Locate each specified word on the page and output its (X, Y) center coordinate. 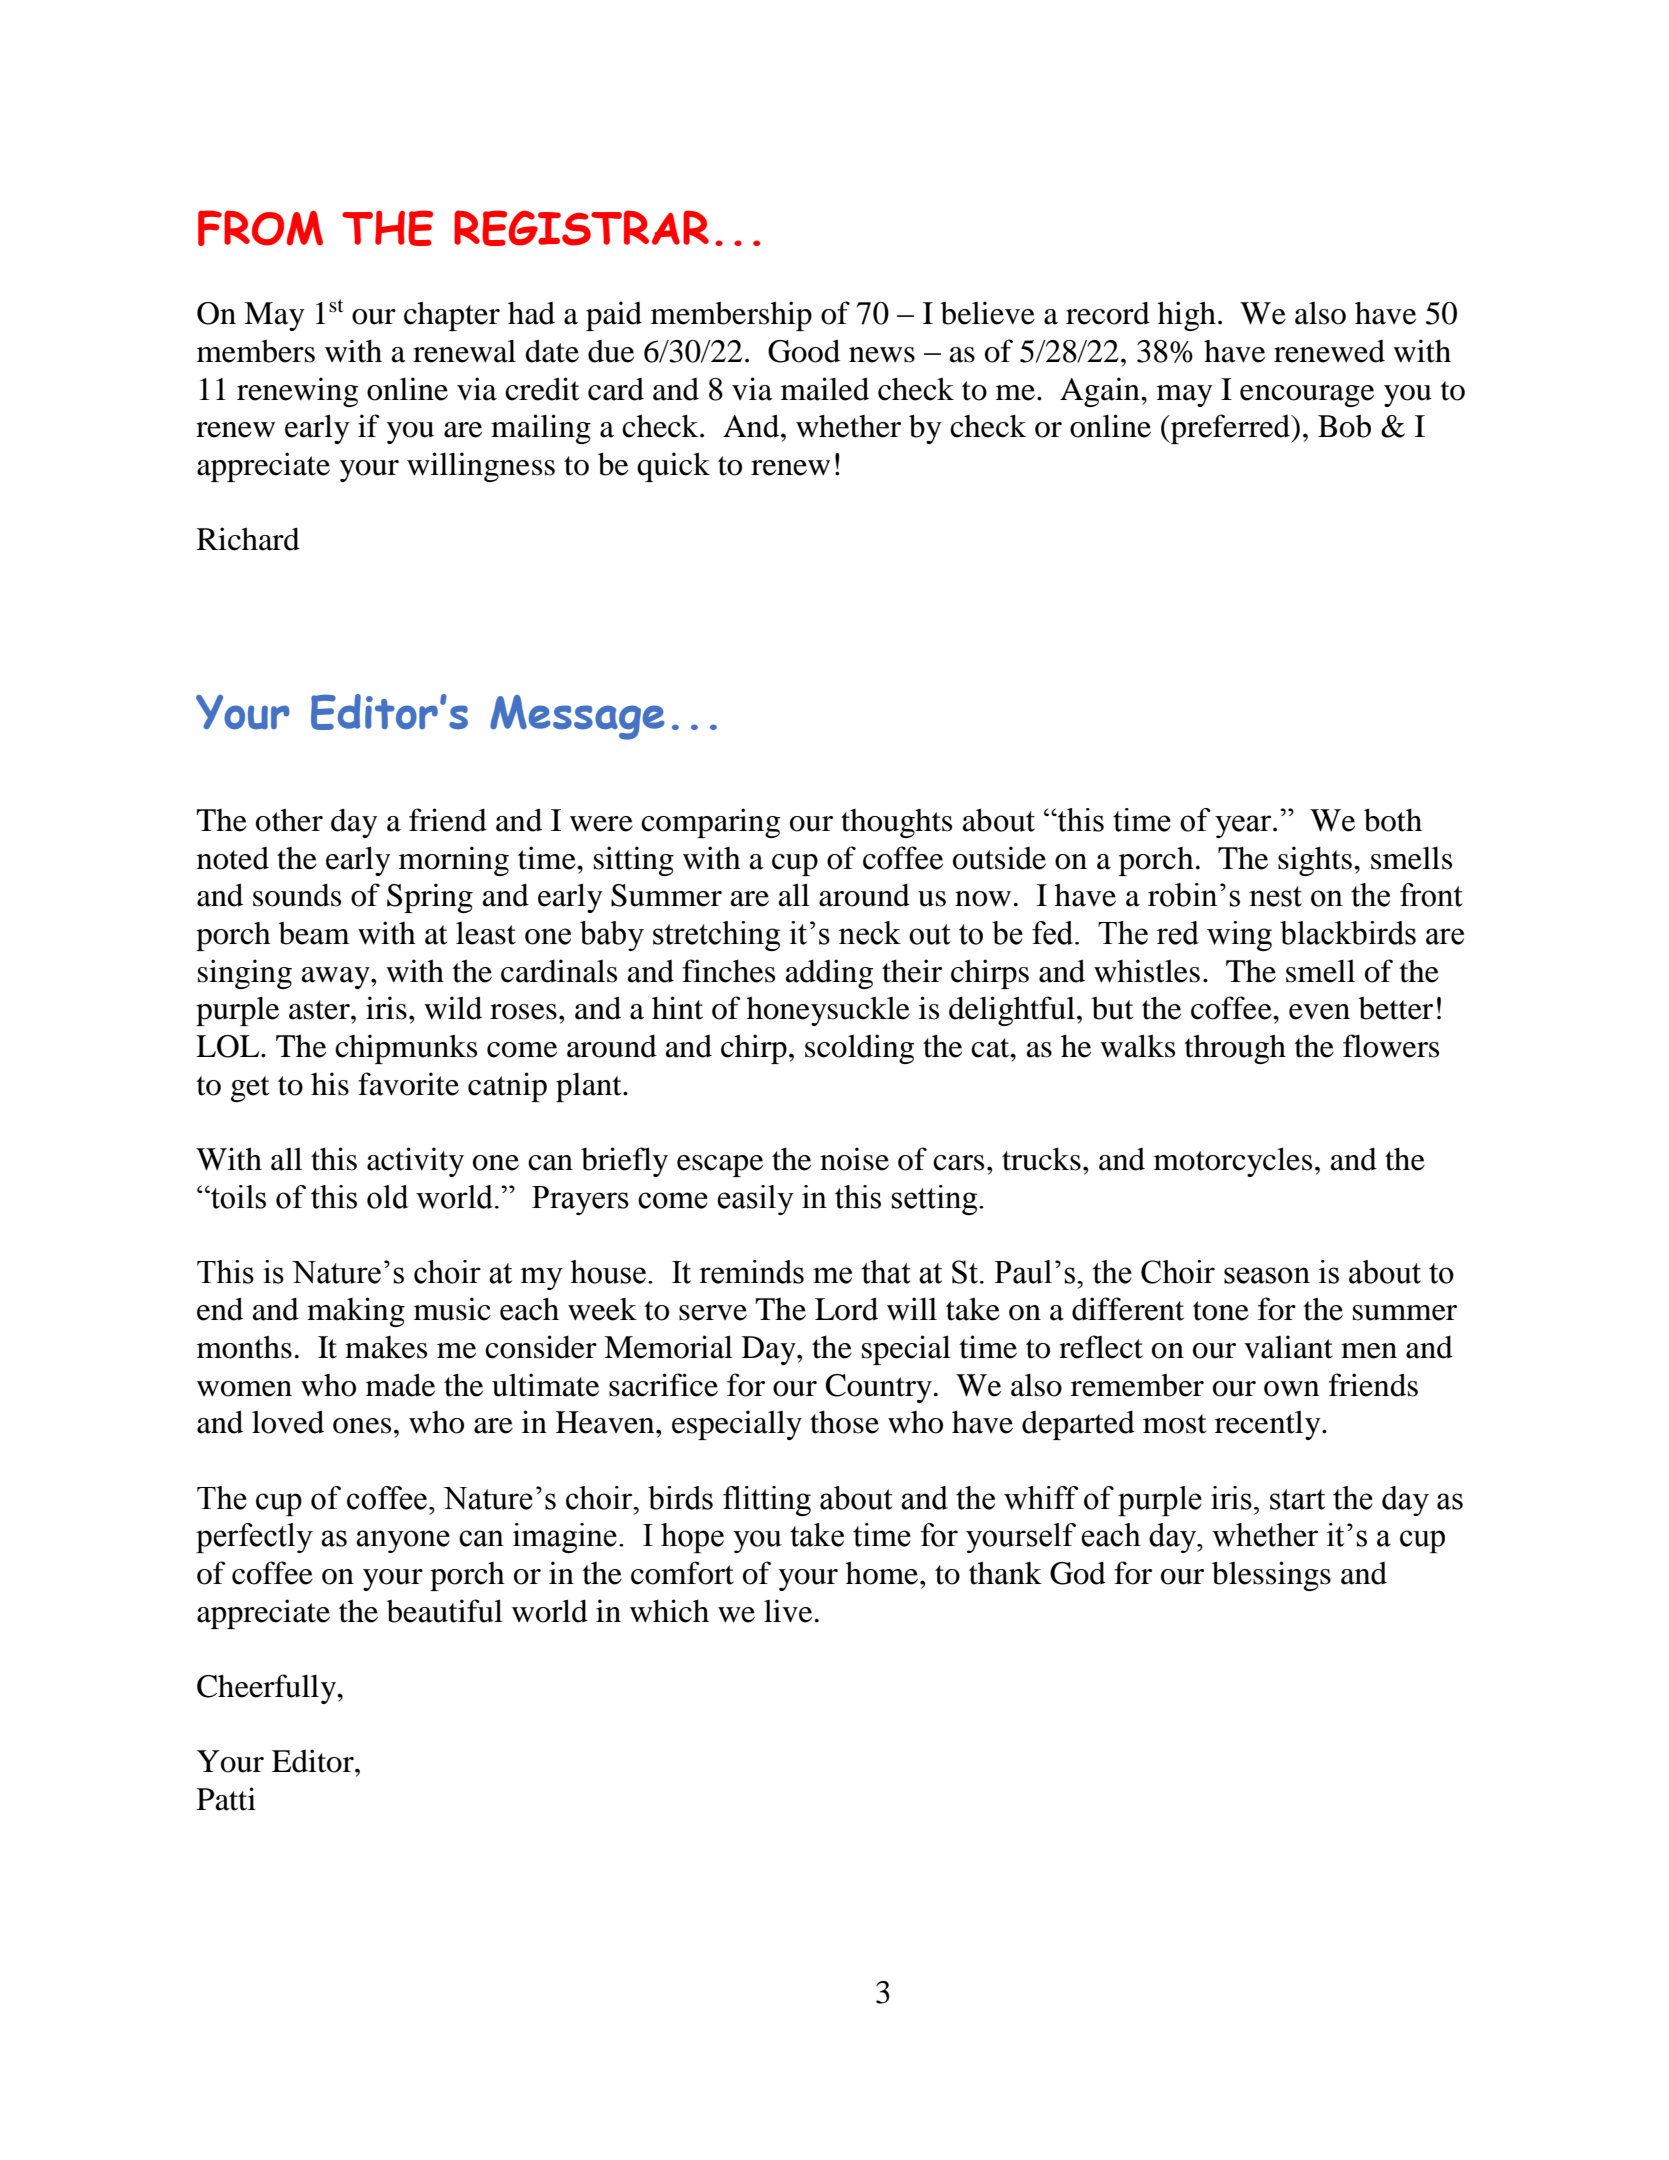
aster (320, 1010)
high (1187, 316)
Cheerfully (267, 1689)
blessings (1271, 1576)
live (788, 1611)
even (1319, 1012)
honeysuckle (828, 1011)
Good (804, 351)
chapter (452, 316)
